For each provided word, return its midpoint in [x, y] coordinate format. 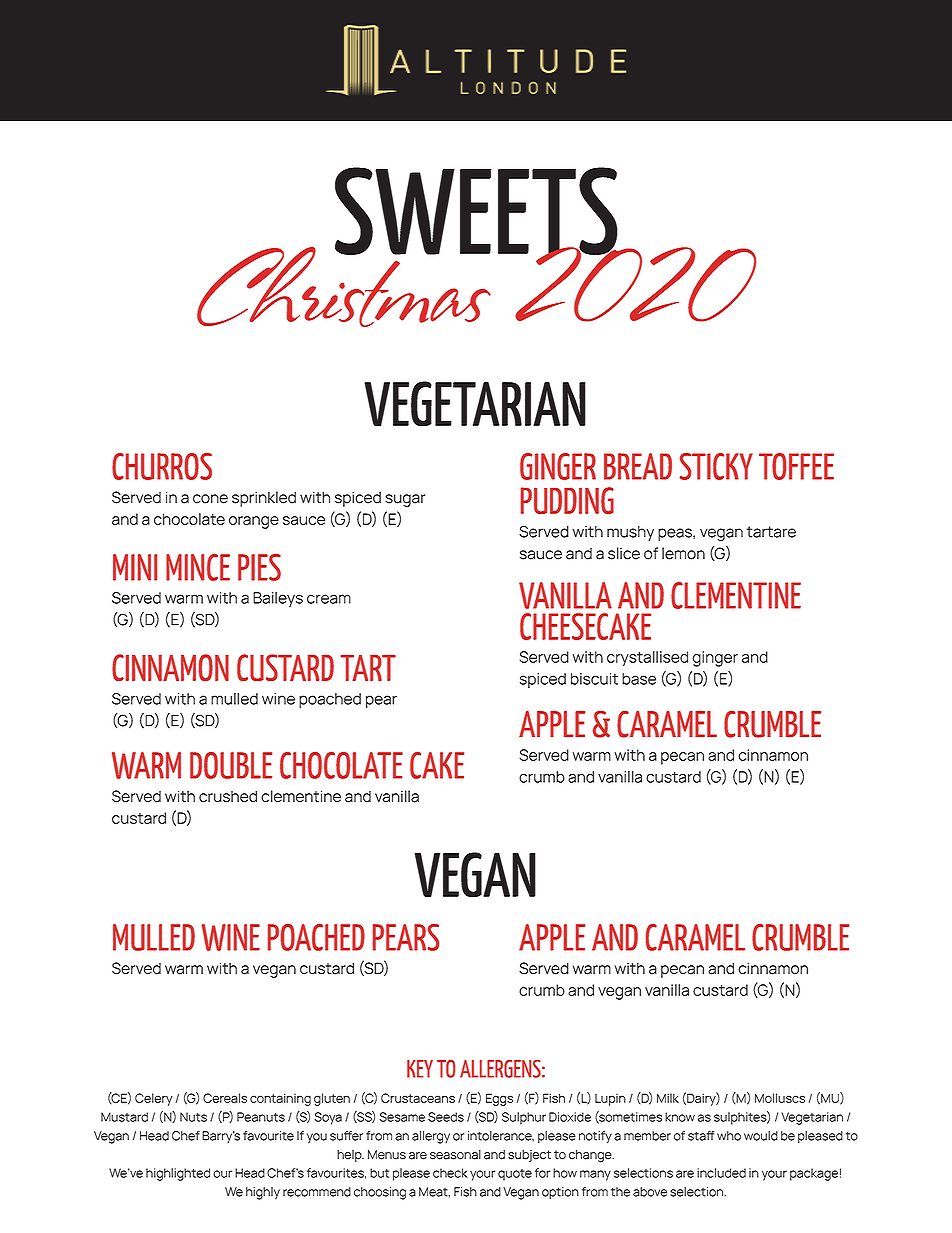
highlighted [178, 1174]
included [721, 1173]
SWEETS [477, 212]
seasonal [455, 1155]
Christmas [344, 286]
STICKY [716, 466]
